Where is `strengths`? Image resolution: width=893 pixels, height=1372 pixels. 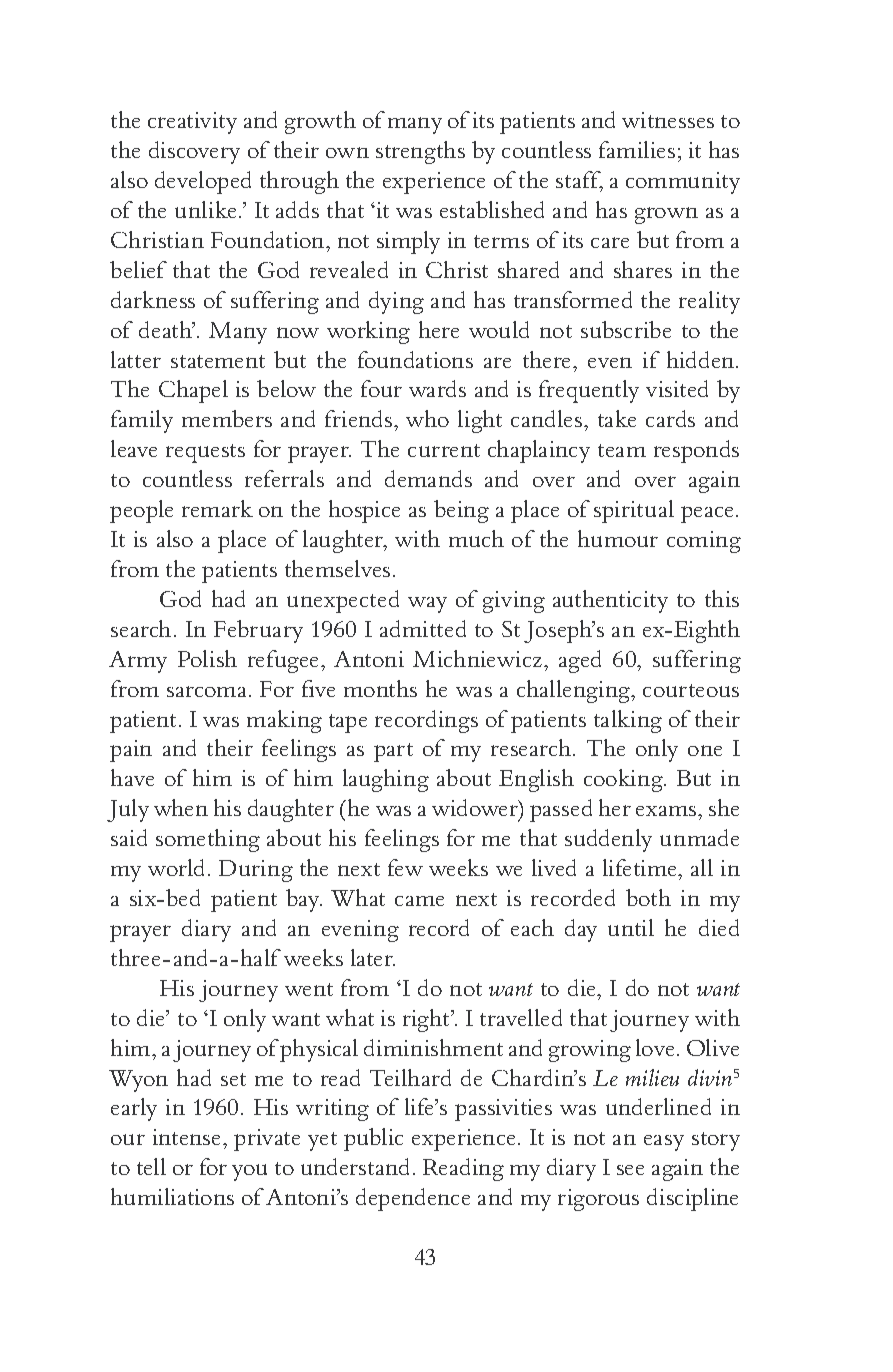 strengths is located at coordinates (420, 152).
